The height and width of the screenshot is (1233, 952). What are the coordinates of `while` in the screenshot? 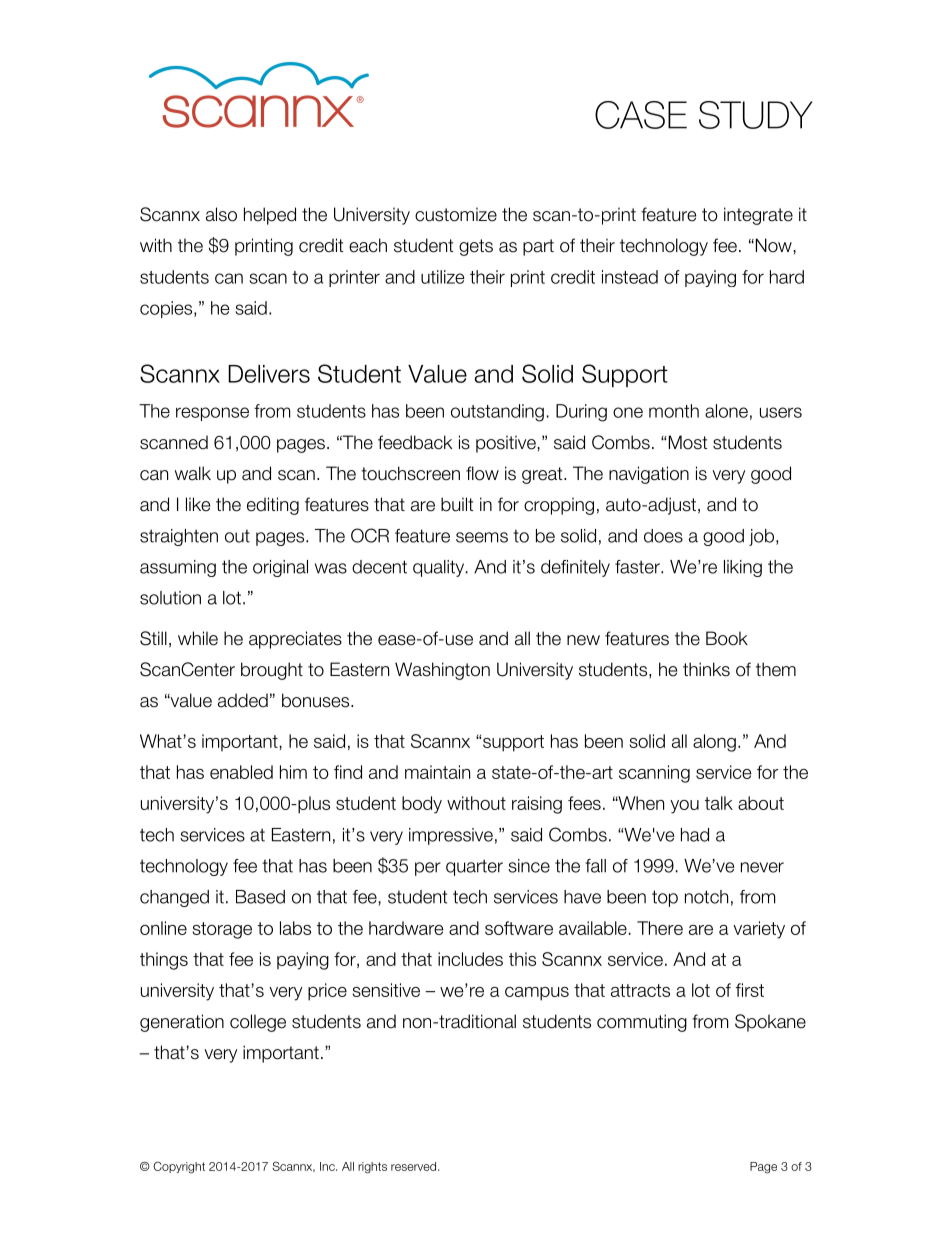 It's located at (198, 638).
